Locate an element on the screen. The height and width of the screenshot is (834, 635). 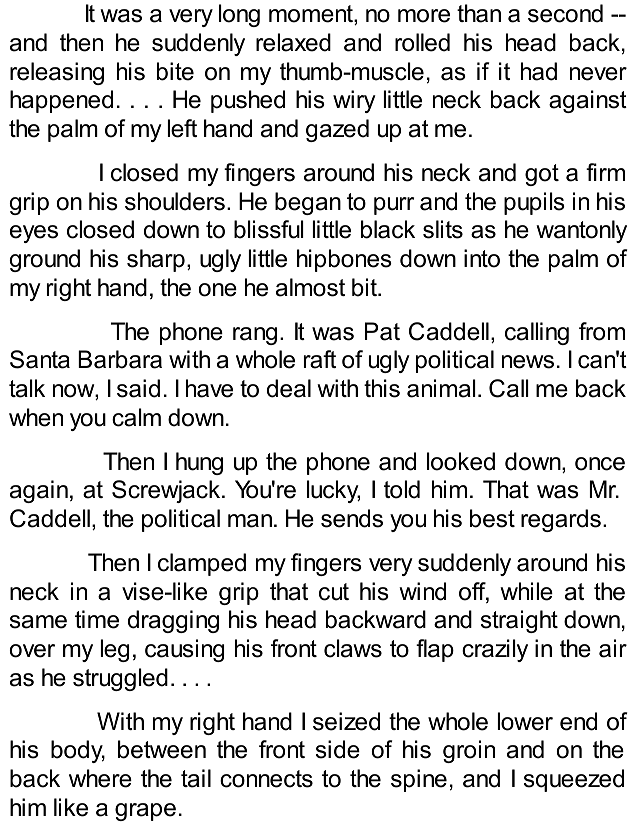
raft is located at coordinates (320, 359).
